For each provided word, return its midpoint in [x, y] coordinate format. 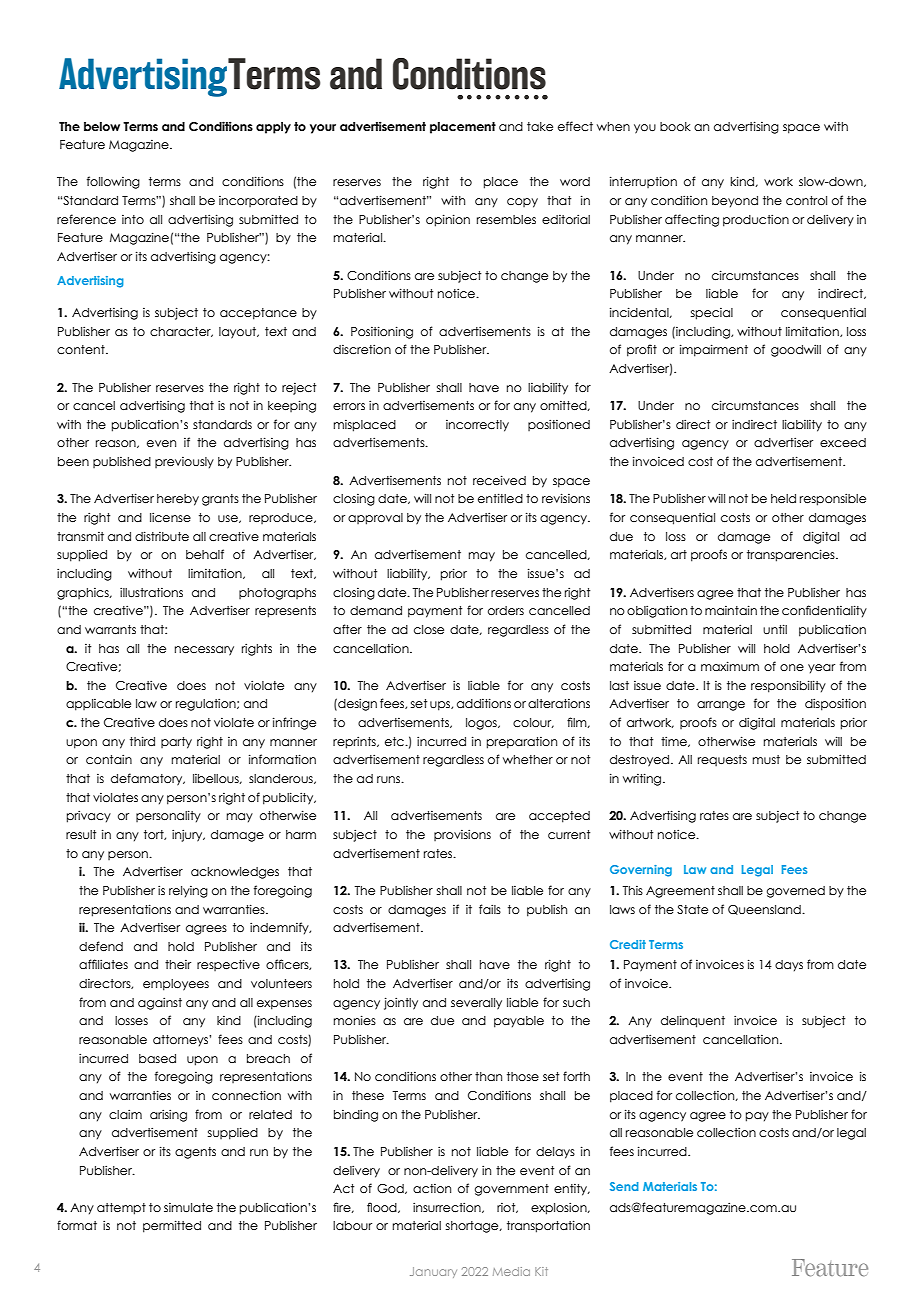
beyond [735, 202]
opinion [448, 220]
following [113, 182]
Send [624, 1186]
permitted [172, 1226]
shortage [473, 1227]
